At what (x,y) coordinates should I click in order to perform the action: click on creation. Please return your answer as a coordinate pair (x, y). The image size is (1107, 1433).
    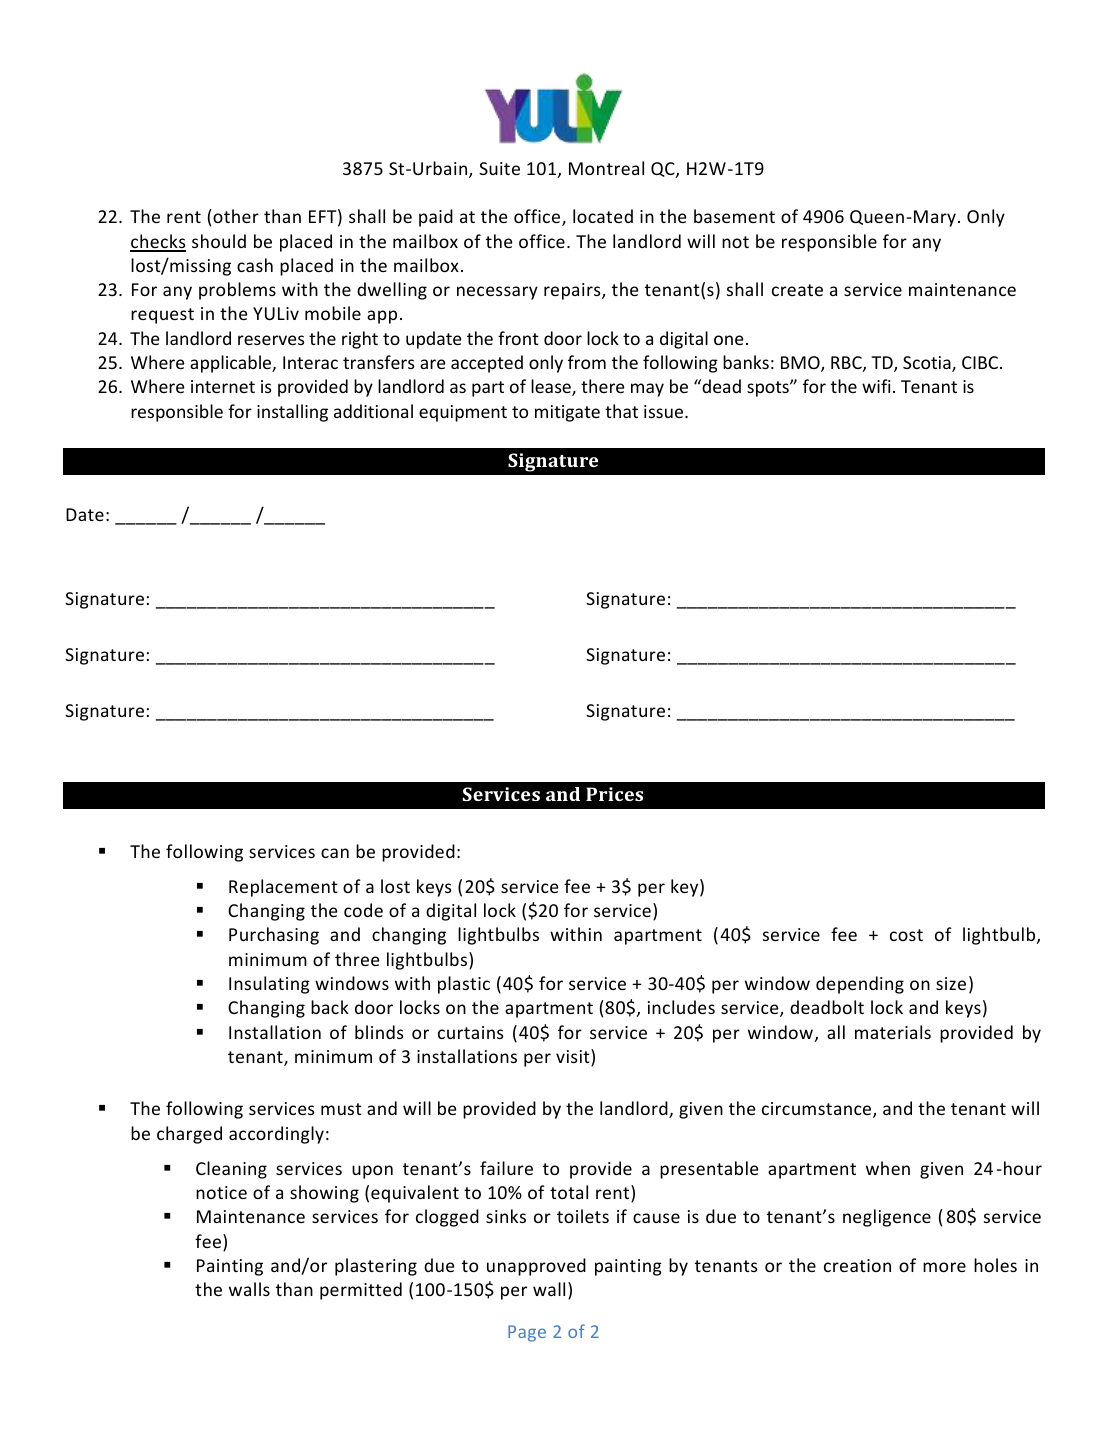
    Looking at the image, I should click on (857, 1265).
